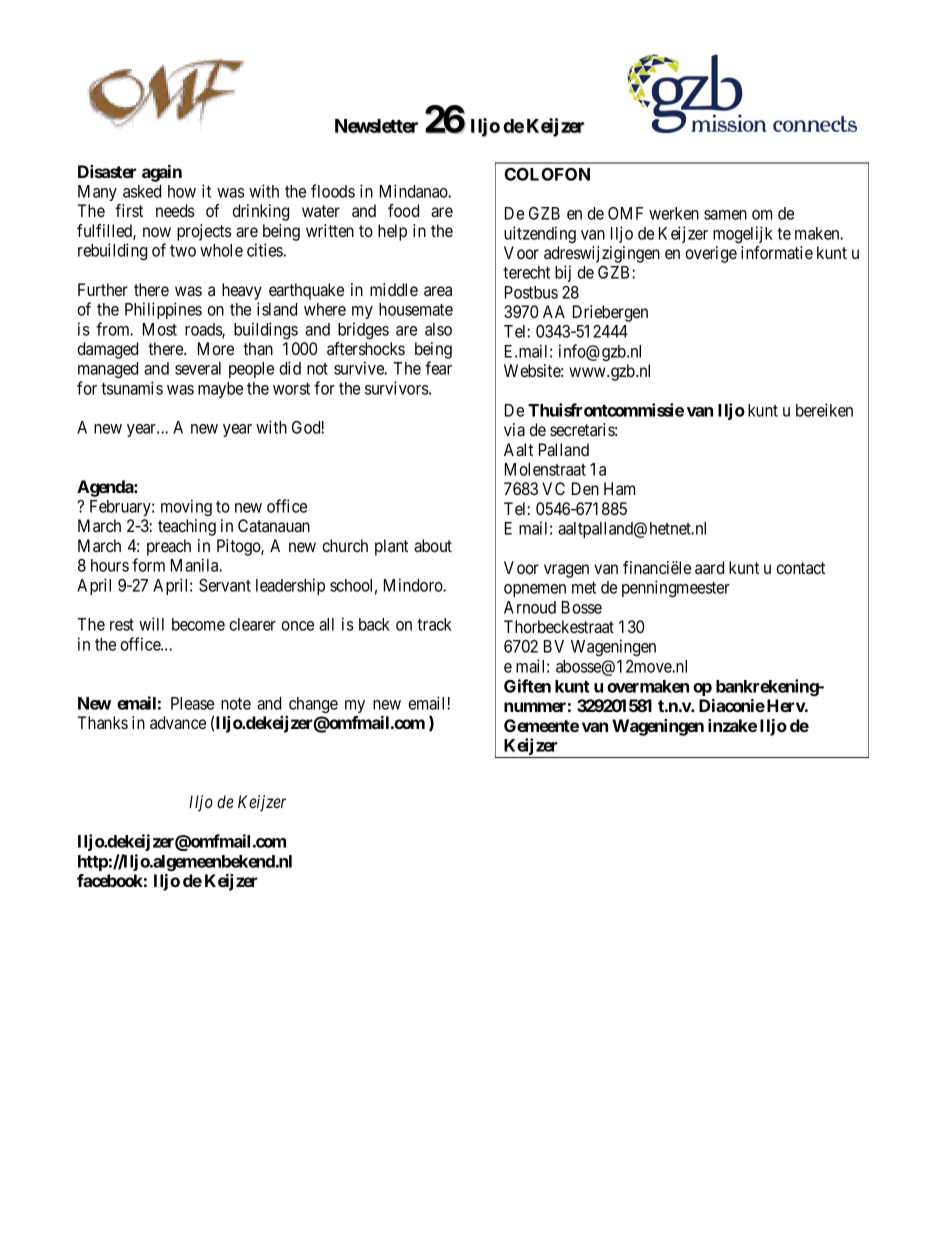 The image size is (952, 1233). What do you see at coordinates (514, 429) in the document?
I see `via` at bounding box center [514, 429].
